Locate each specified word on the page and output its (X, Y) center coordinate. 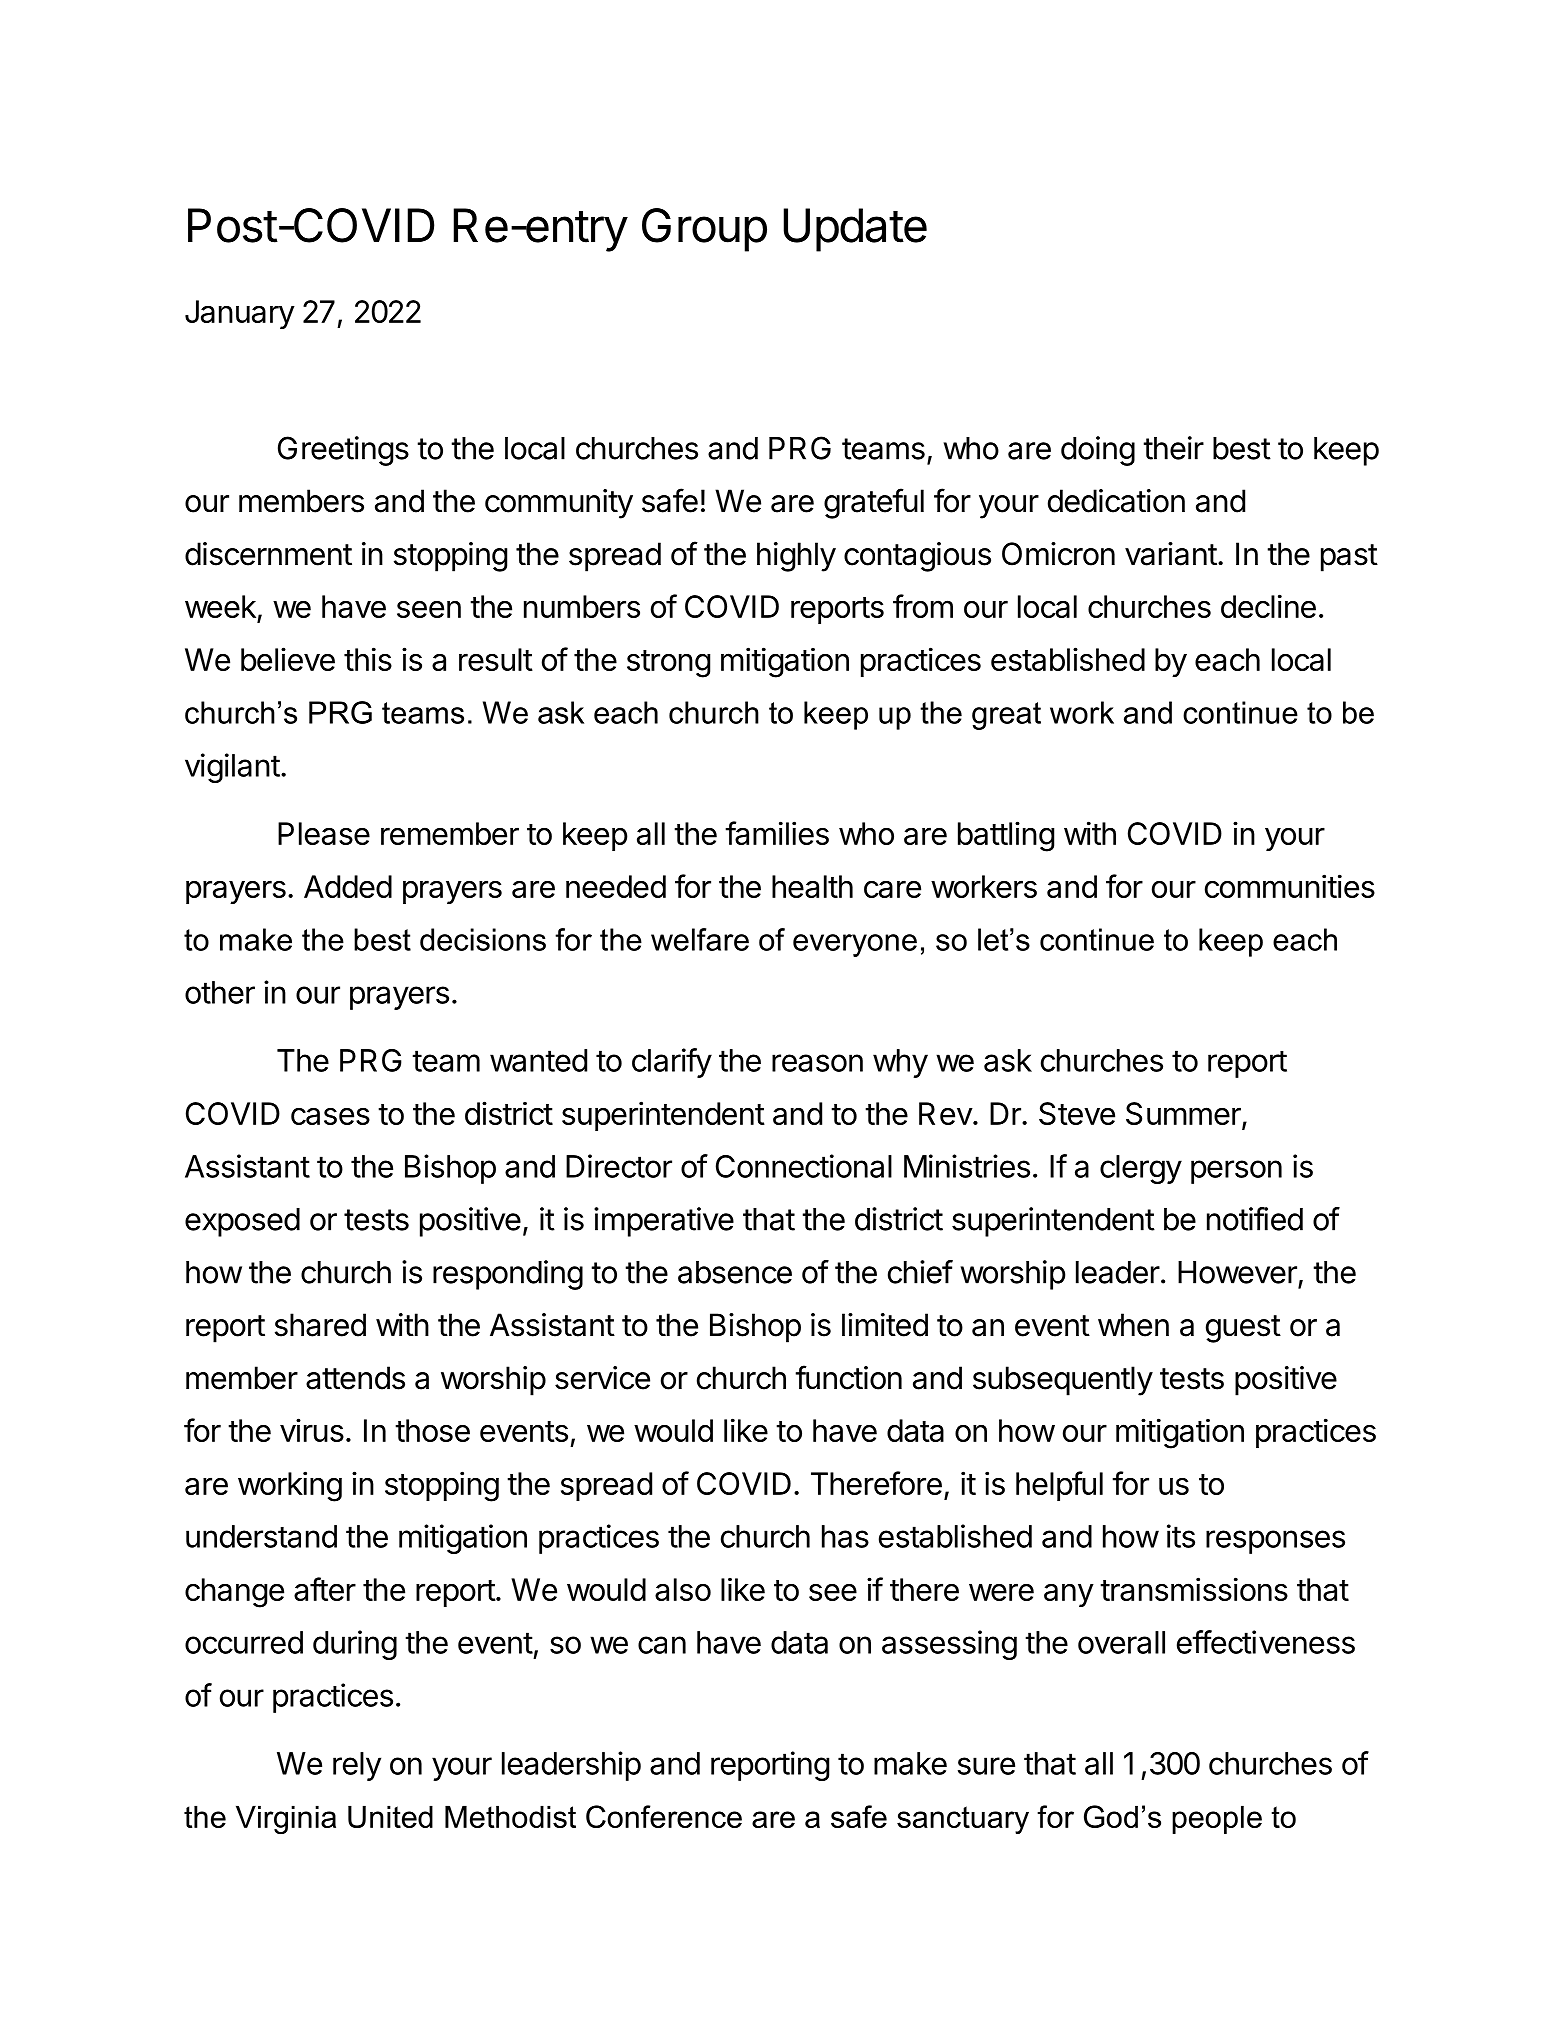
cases (330, 1116)
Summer (1184, 1115)
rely (357, 1766)
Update (855, 230)
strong (668, 664)
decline (1268, 606)
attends (355, 1378)
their (1173, 448)
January (240, 314)
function (848, 1377)
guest (1243, 1329)
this (368, 659)
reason (817, 1063)
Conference (664, 1816)
